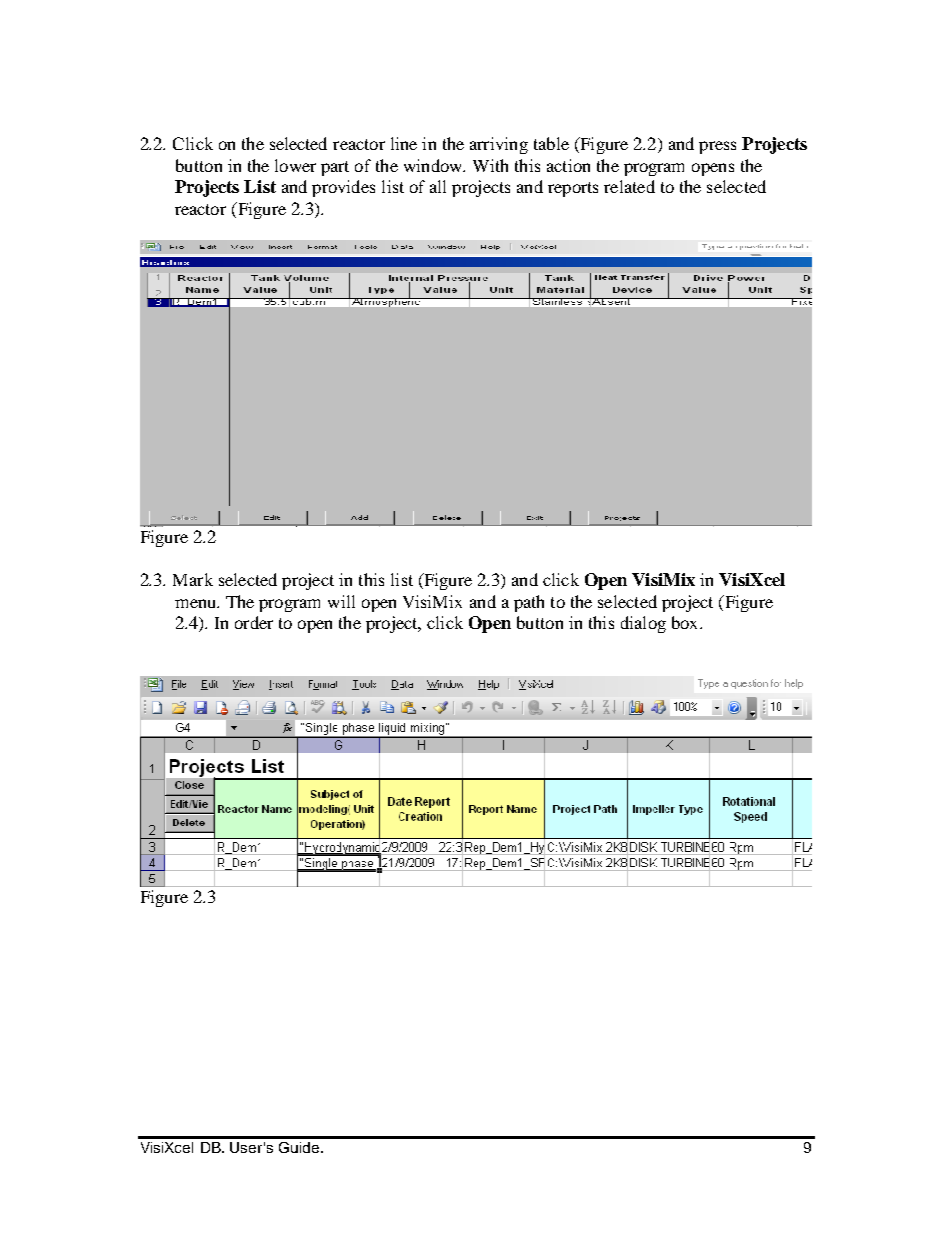 Image resolution: width=952 pixels, height=1233 pixels. I want to click on related, so click(629, 186).
